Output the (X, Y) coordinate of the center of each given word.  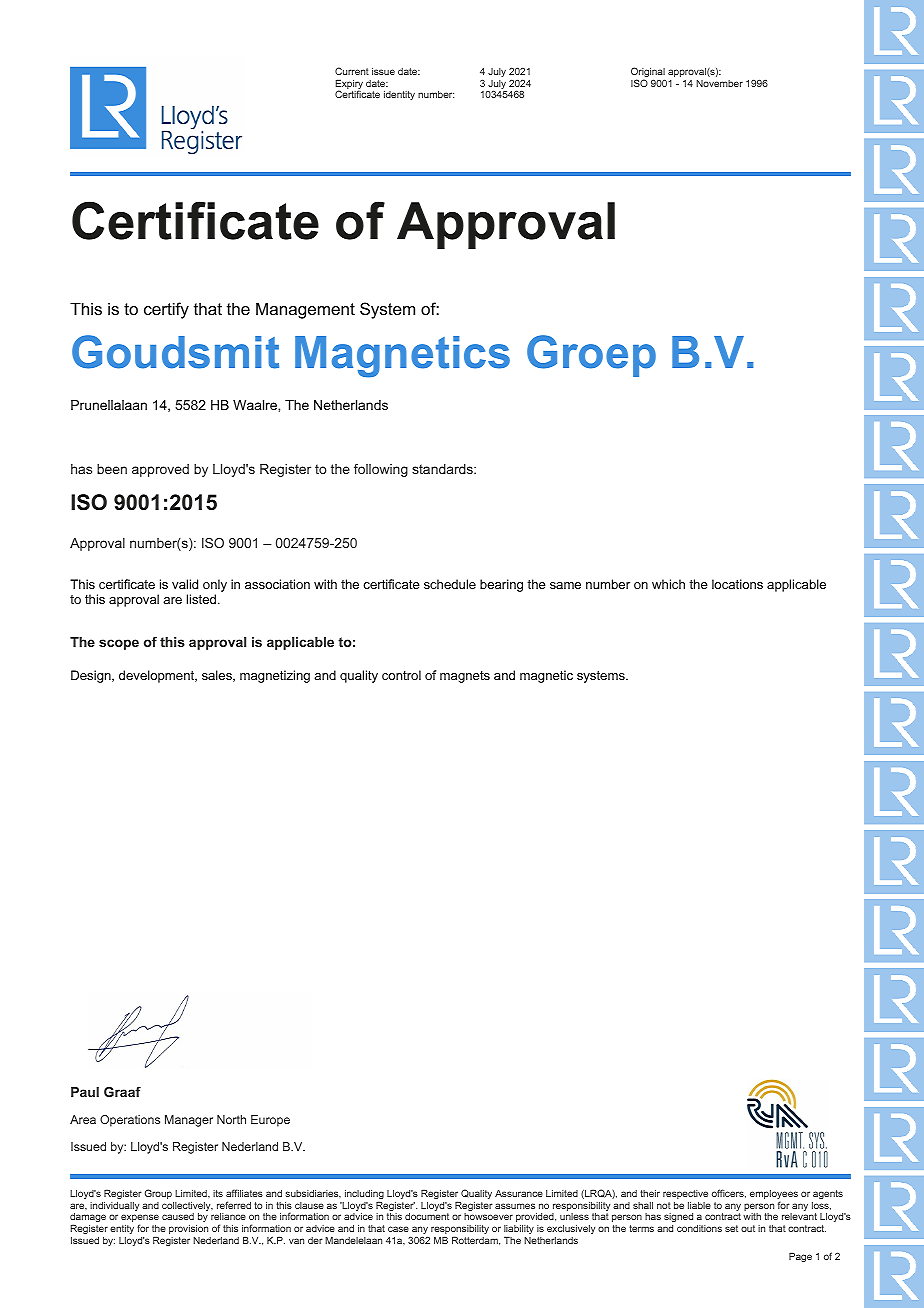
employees (774, 1196)
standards (443, 469)
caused (178, 1216)
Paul (85, 1092)
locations (737, 584)
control (401, 675)
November (719, 83)
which (668, 584)
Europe (270, 1121)
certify (166, 310)
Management (305, 310)
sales (218, 676)
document (427, 1216)
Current (352, 71)
